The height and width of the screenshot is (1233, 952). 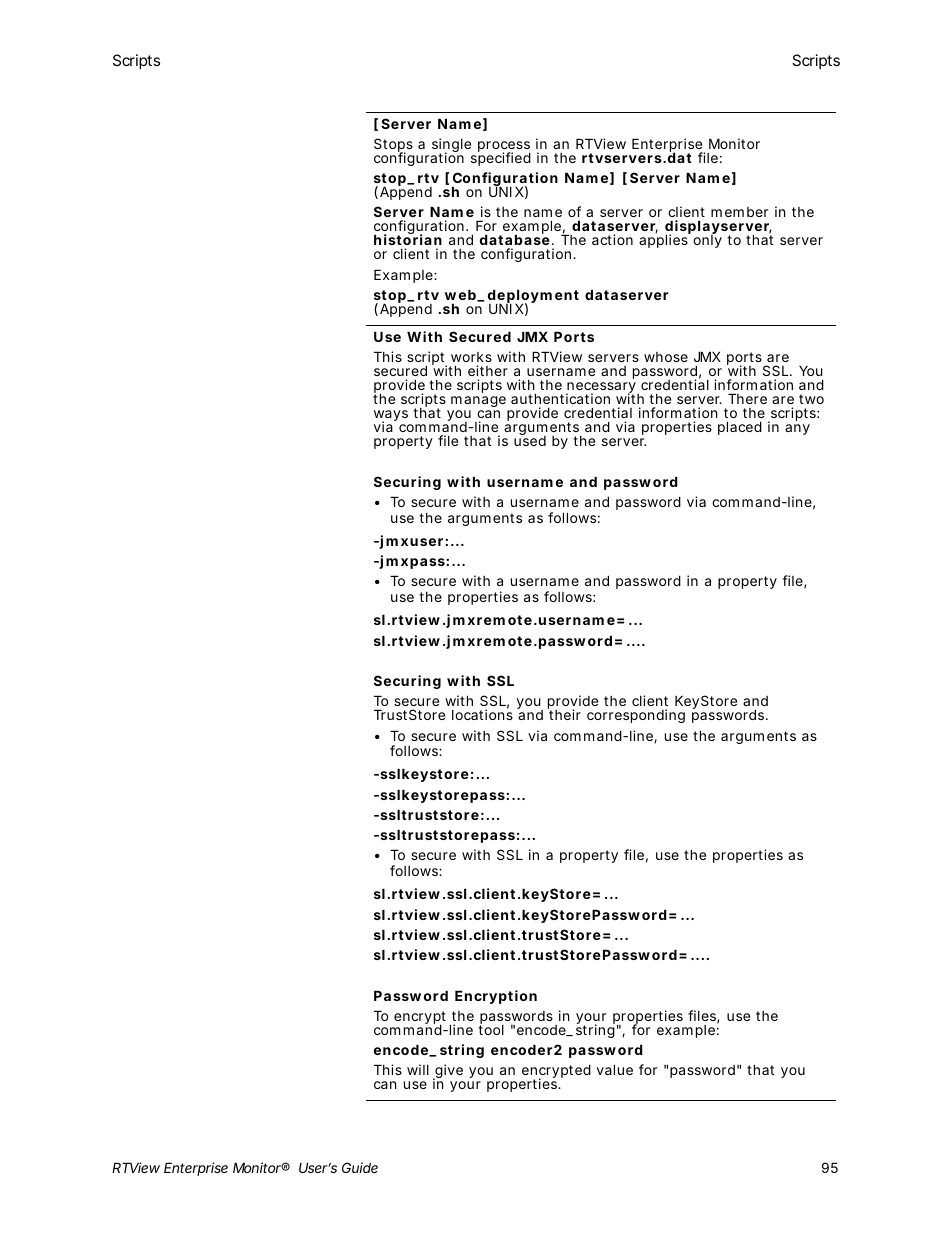 What do you see at coordinates (418, 1069) in the screenshot?
I see `will` at bounding box center [418, 1069].
